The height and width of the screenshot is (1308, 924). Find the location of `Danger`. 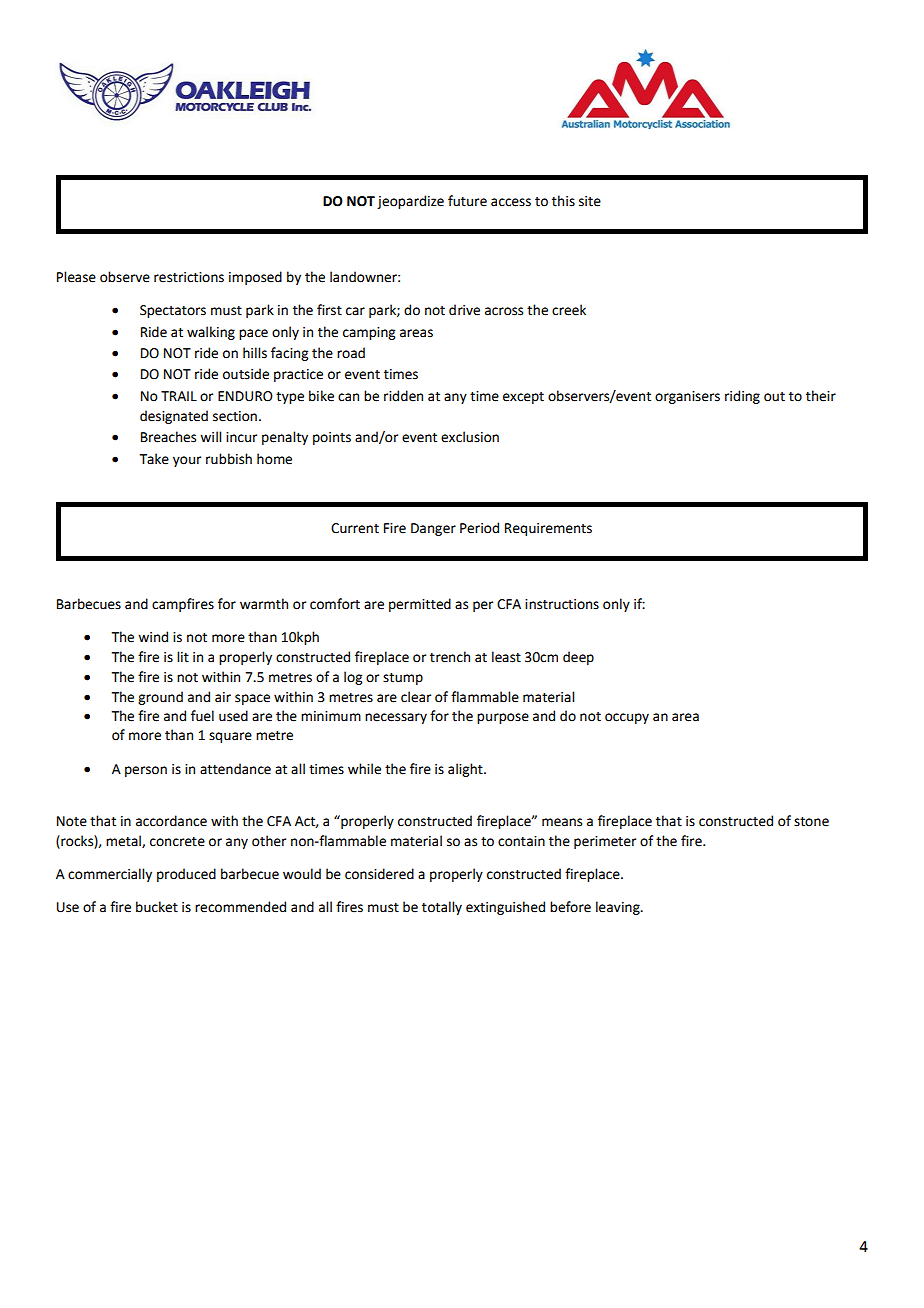

Danger is located at coordinates (433, 529).
